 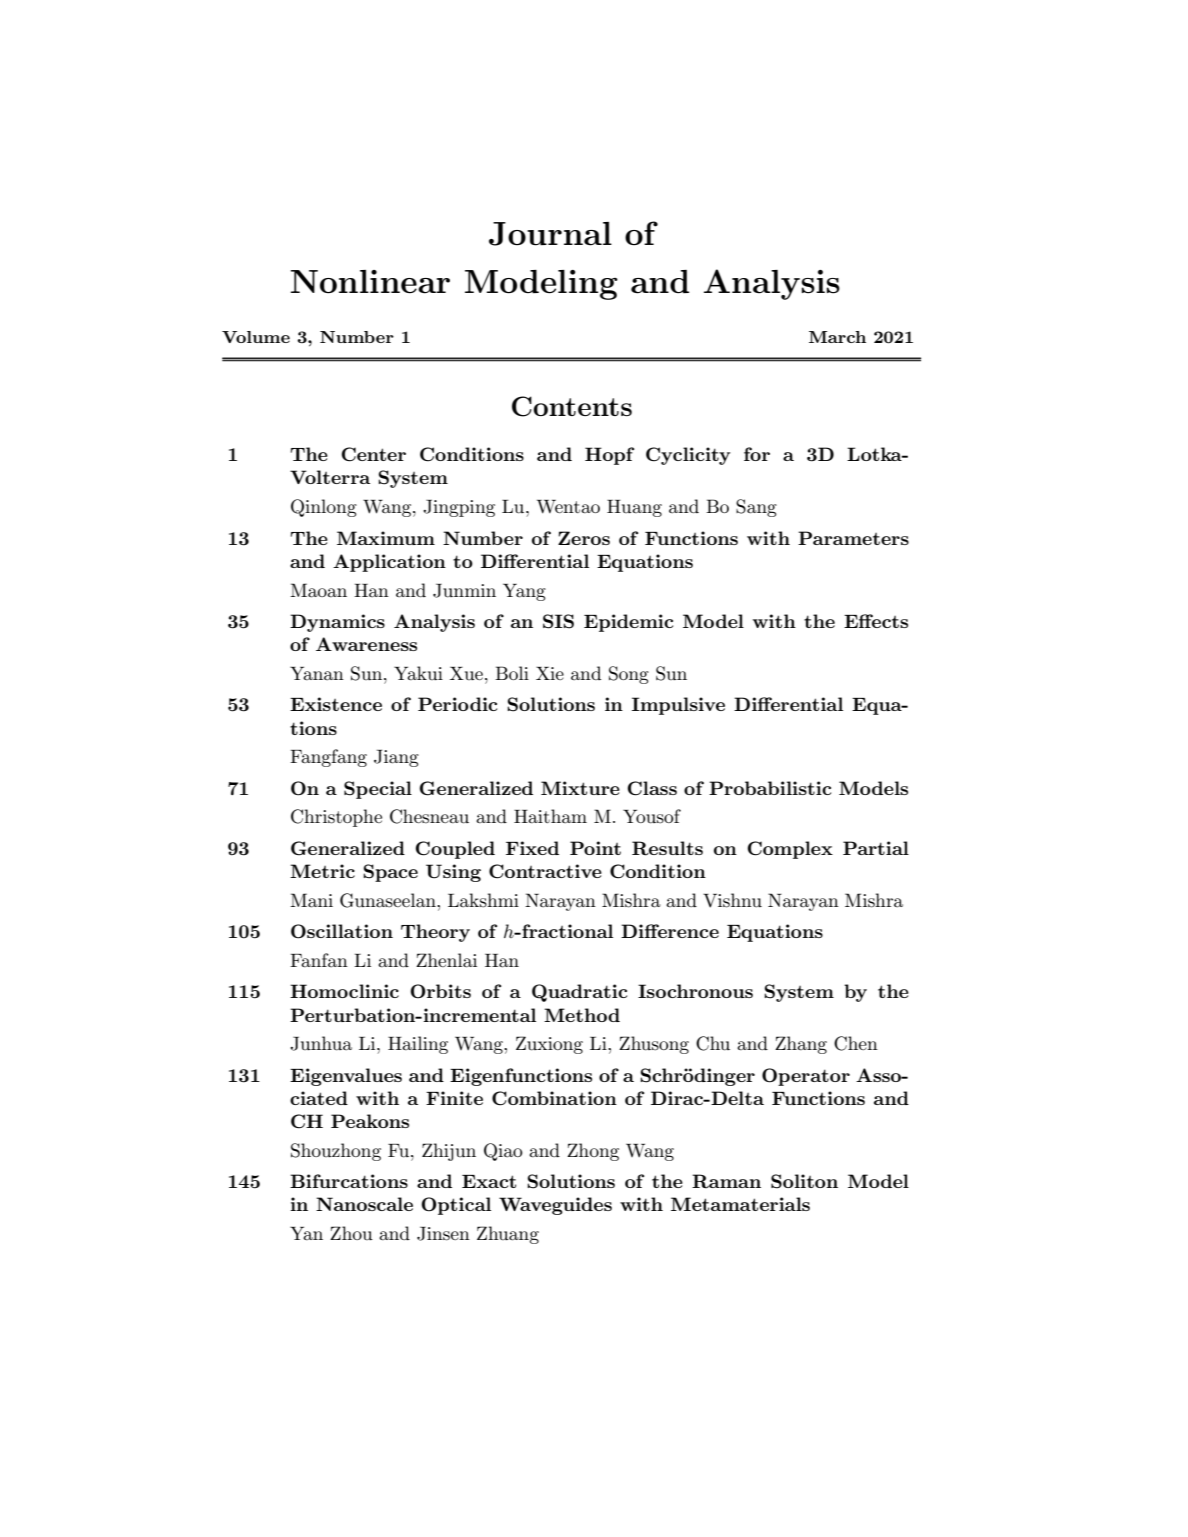 I want to click on Nonlinear, so click(x=370, y=282).
